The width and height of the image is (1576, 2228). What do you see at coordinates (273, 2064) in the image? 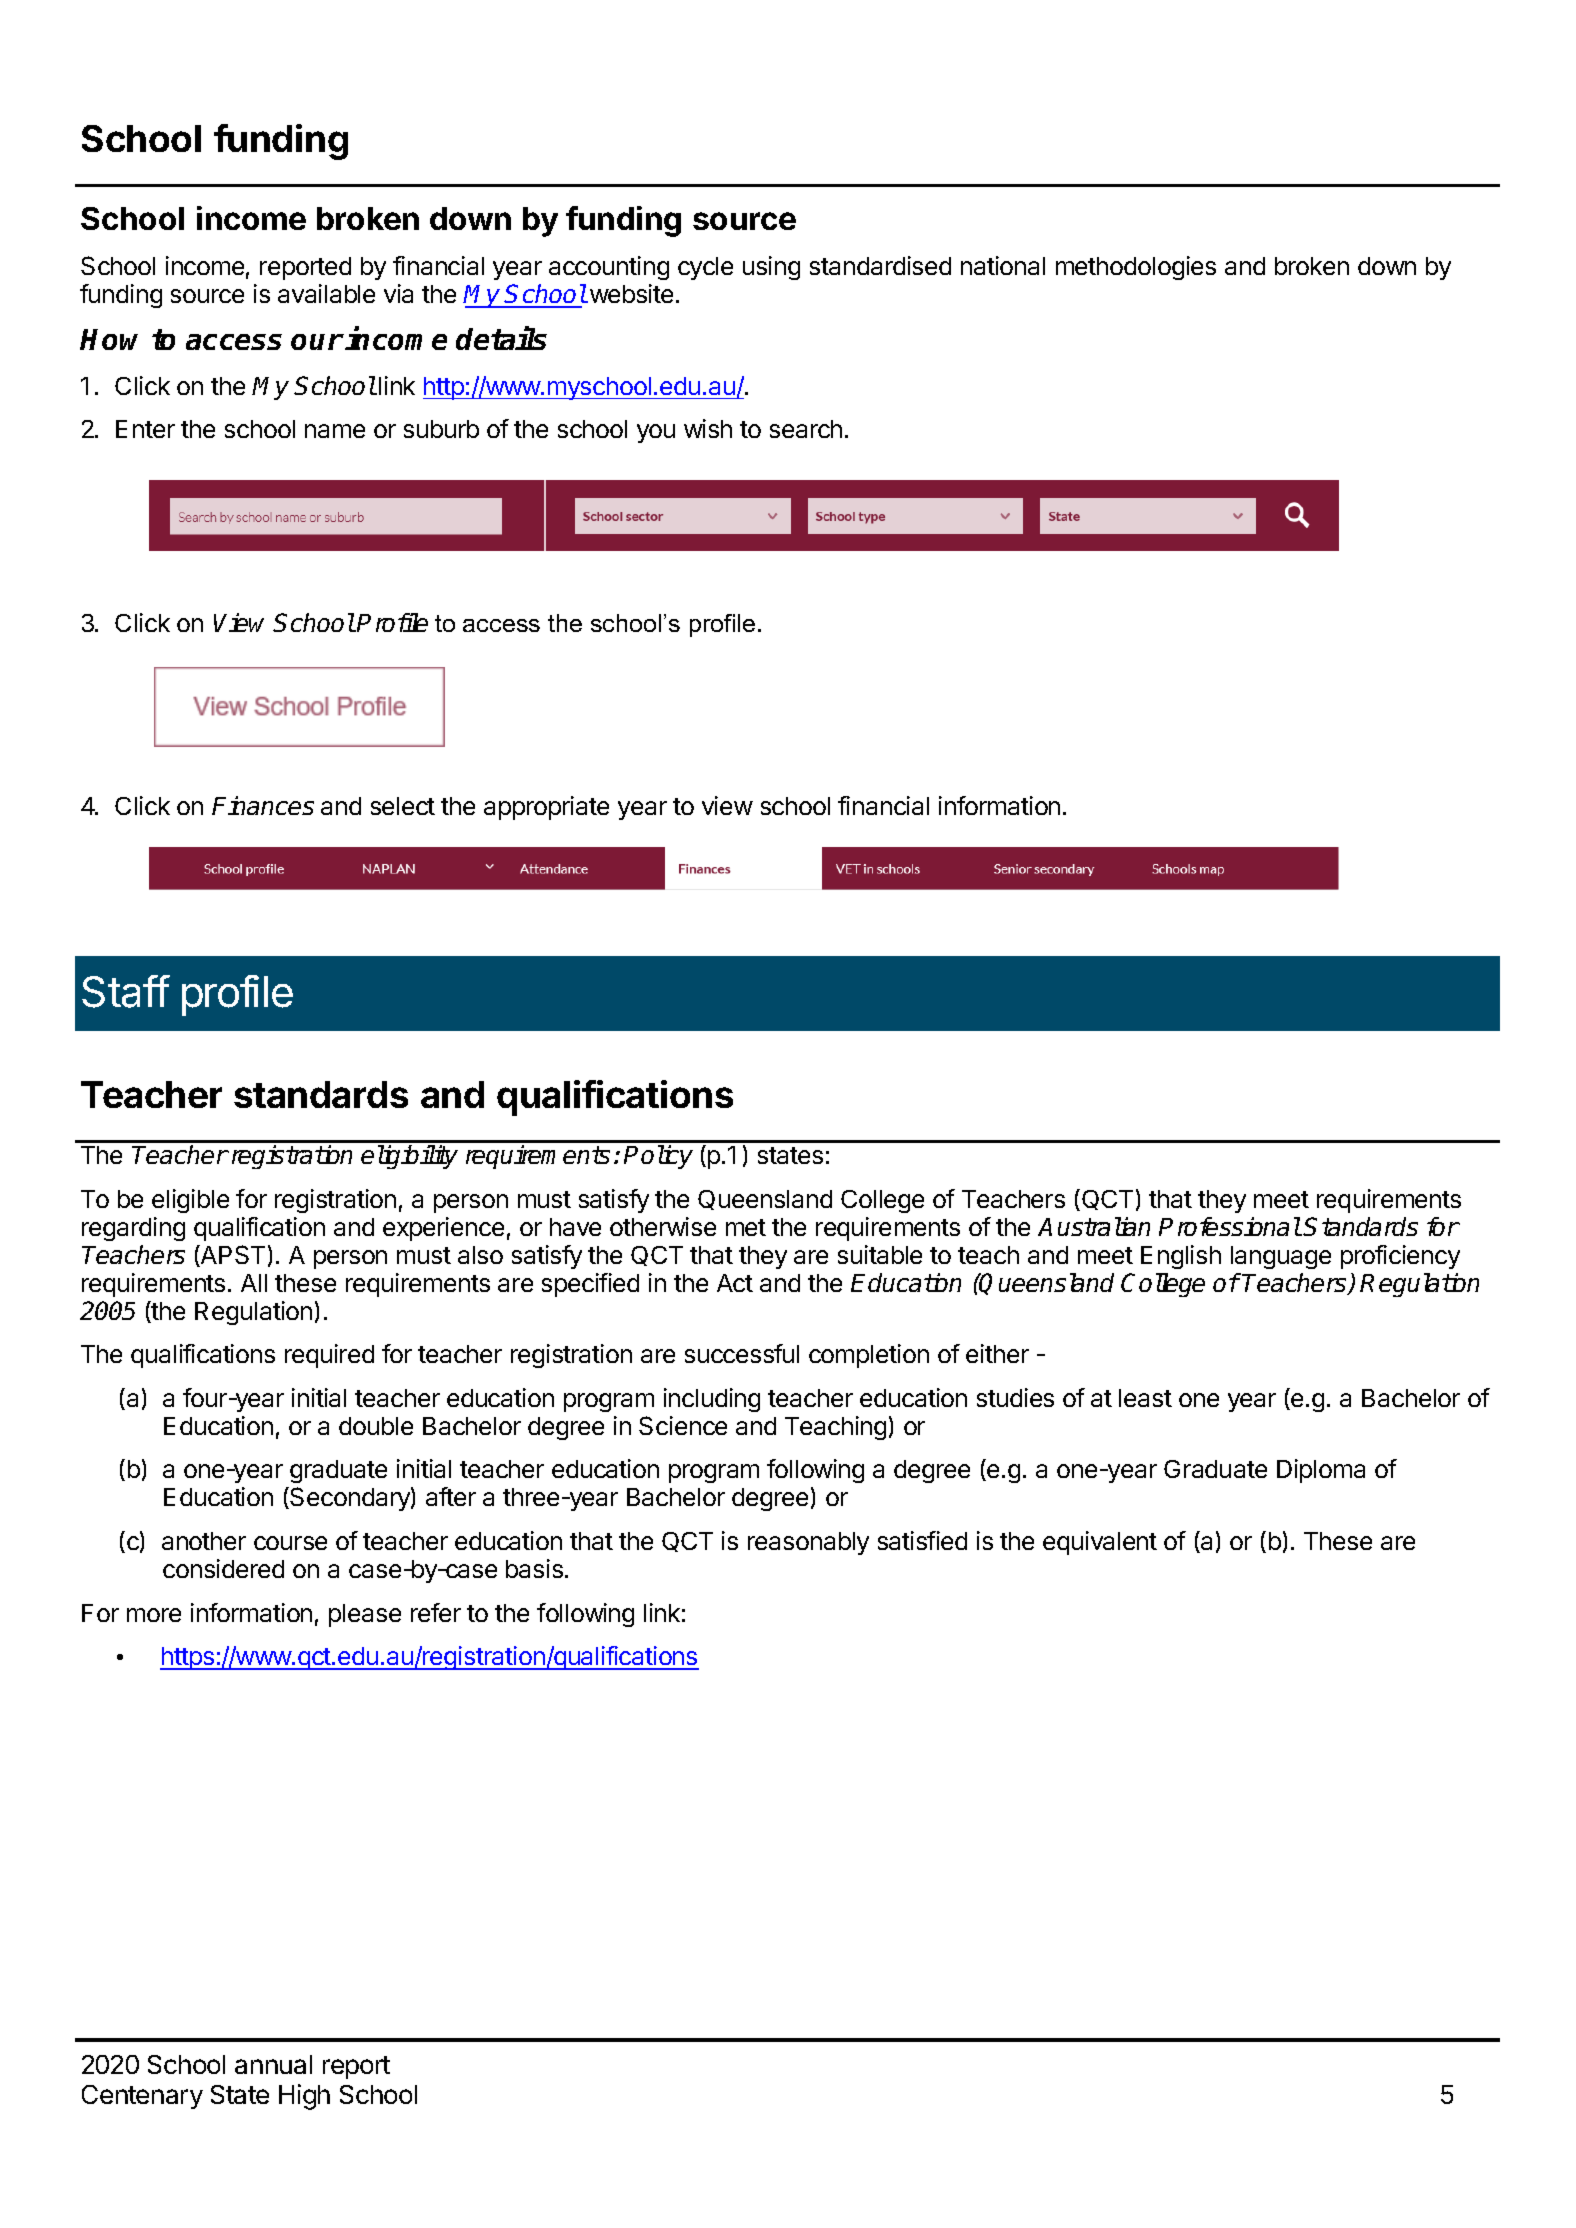
I see `annual` at bounding box center [273, 2064].
